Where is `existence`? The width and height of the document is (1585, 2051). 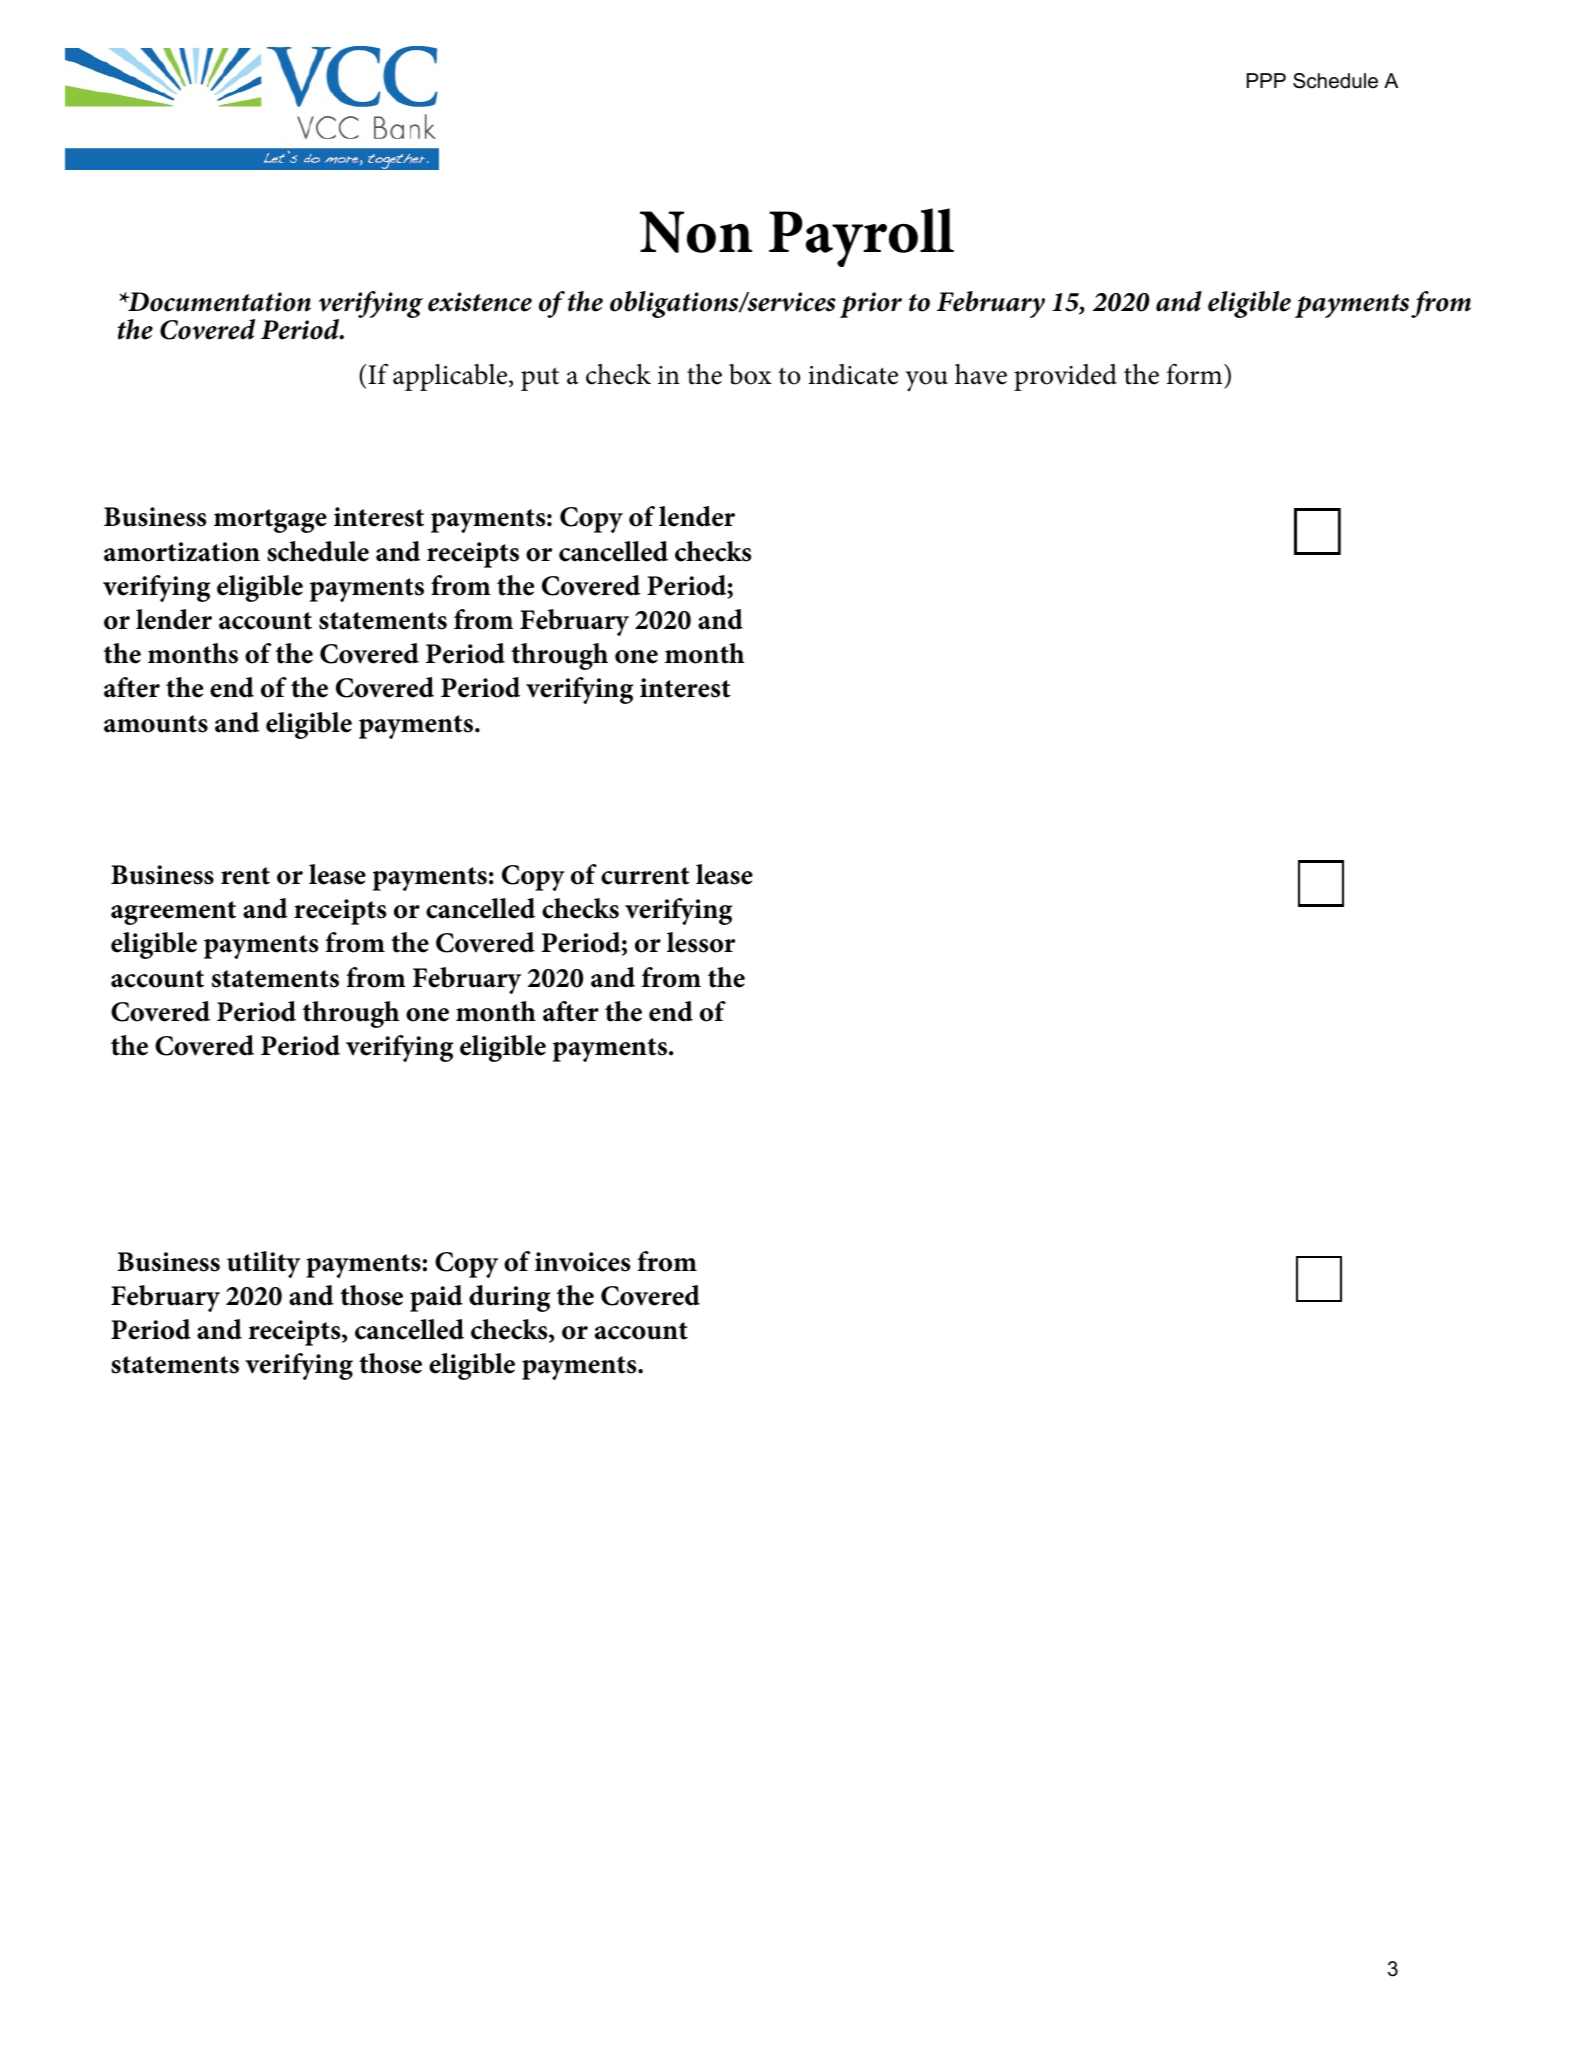 existence is located at coordinates (480, 302).
